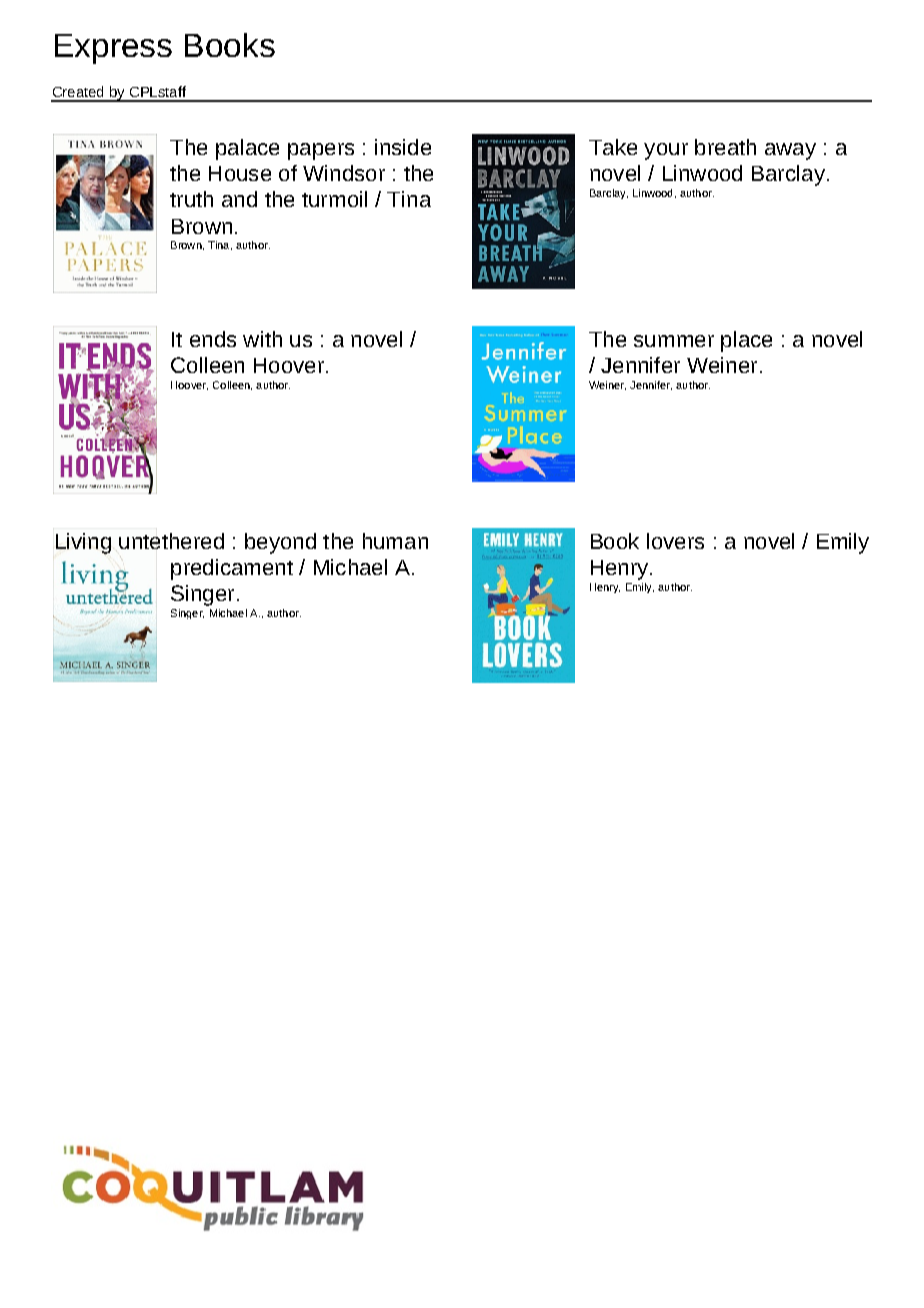  What do you see at coordinates (395, 541) in the document?
I see `human` at bounding box center [395, 541].
